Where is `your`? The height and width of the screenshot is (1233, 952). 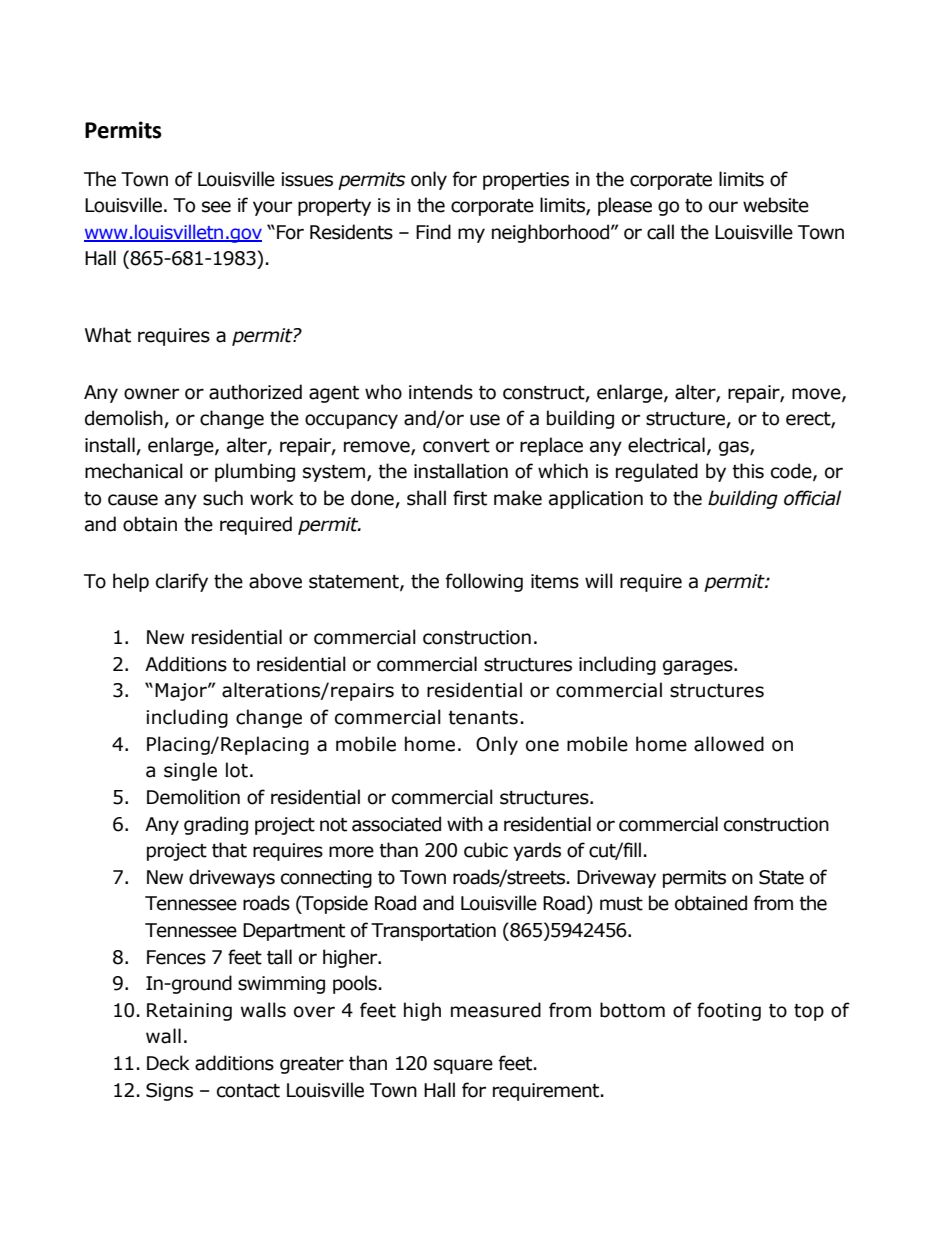 your is located at coordinates (272, 208).
